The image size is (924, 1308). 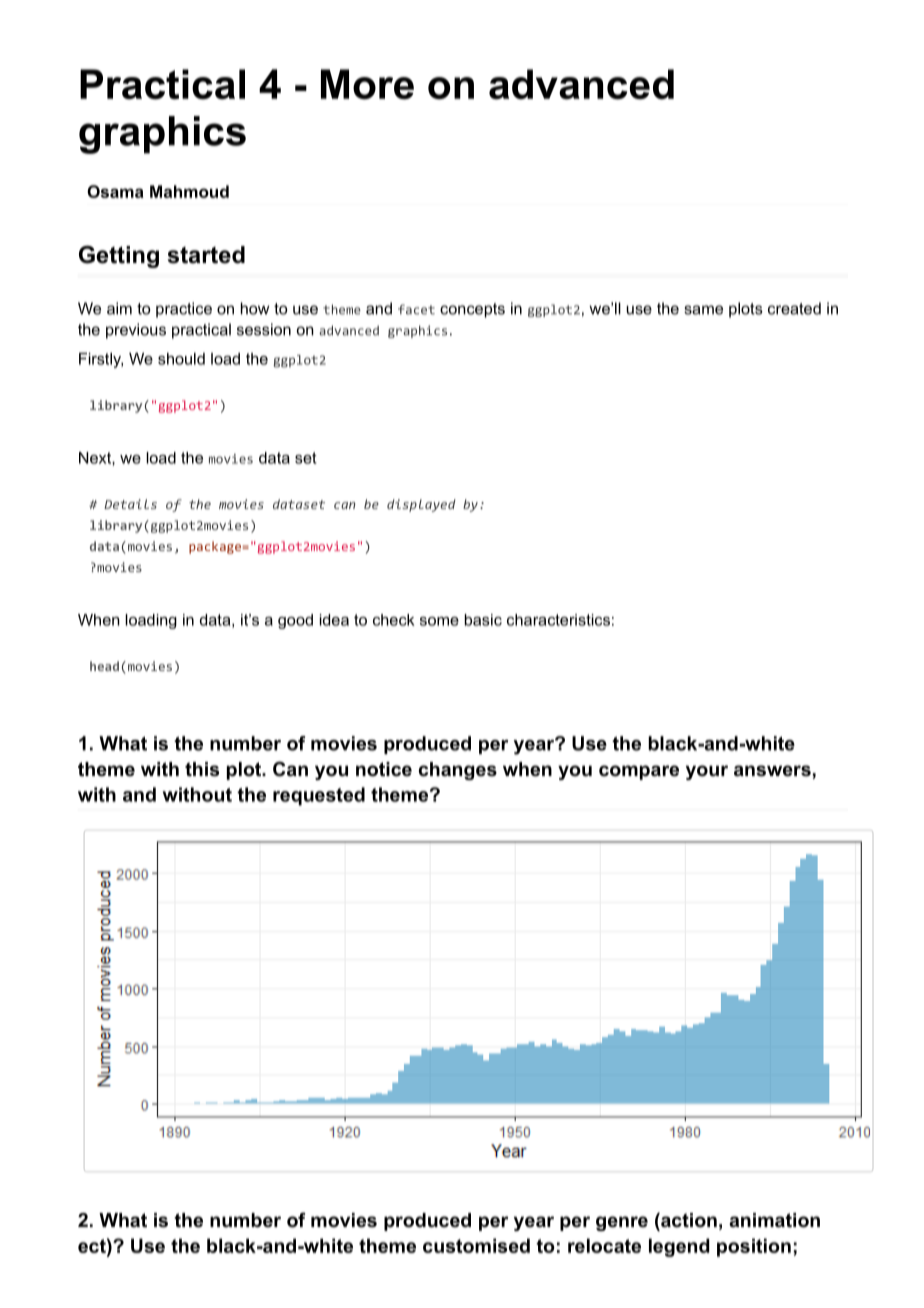 I want to click on good, so click(x=295, y=621).
